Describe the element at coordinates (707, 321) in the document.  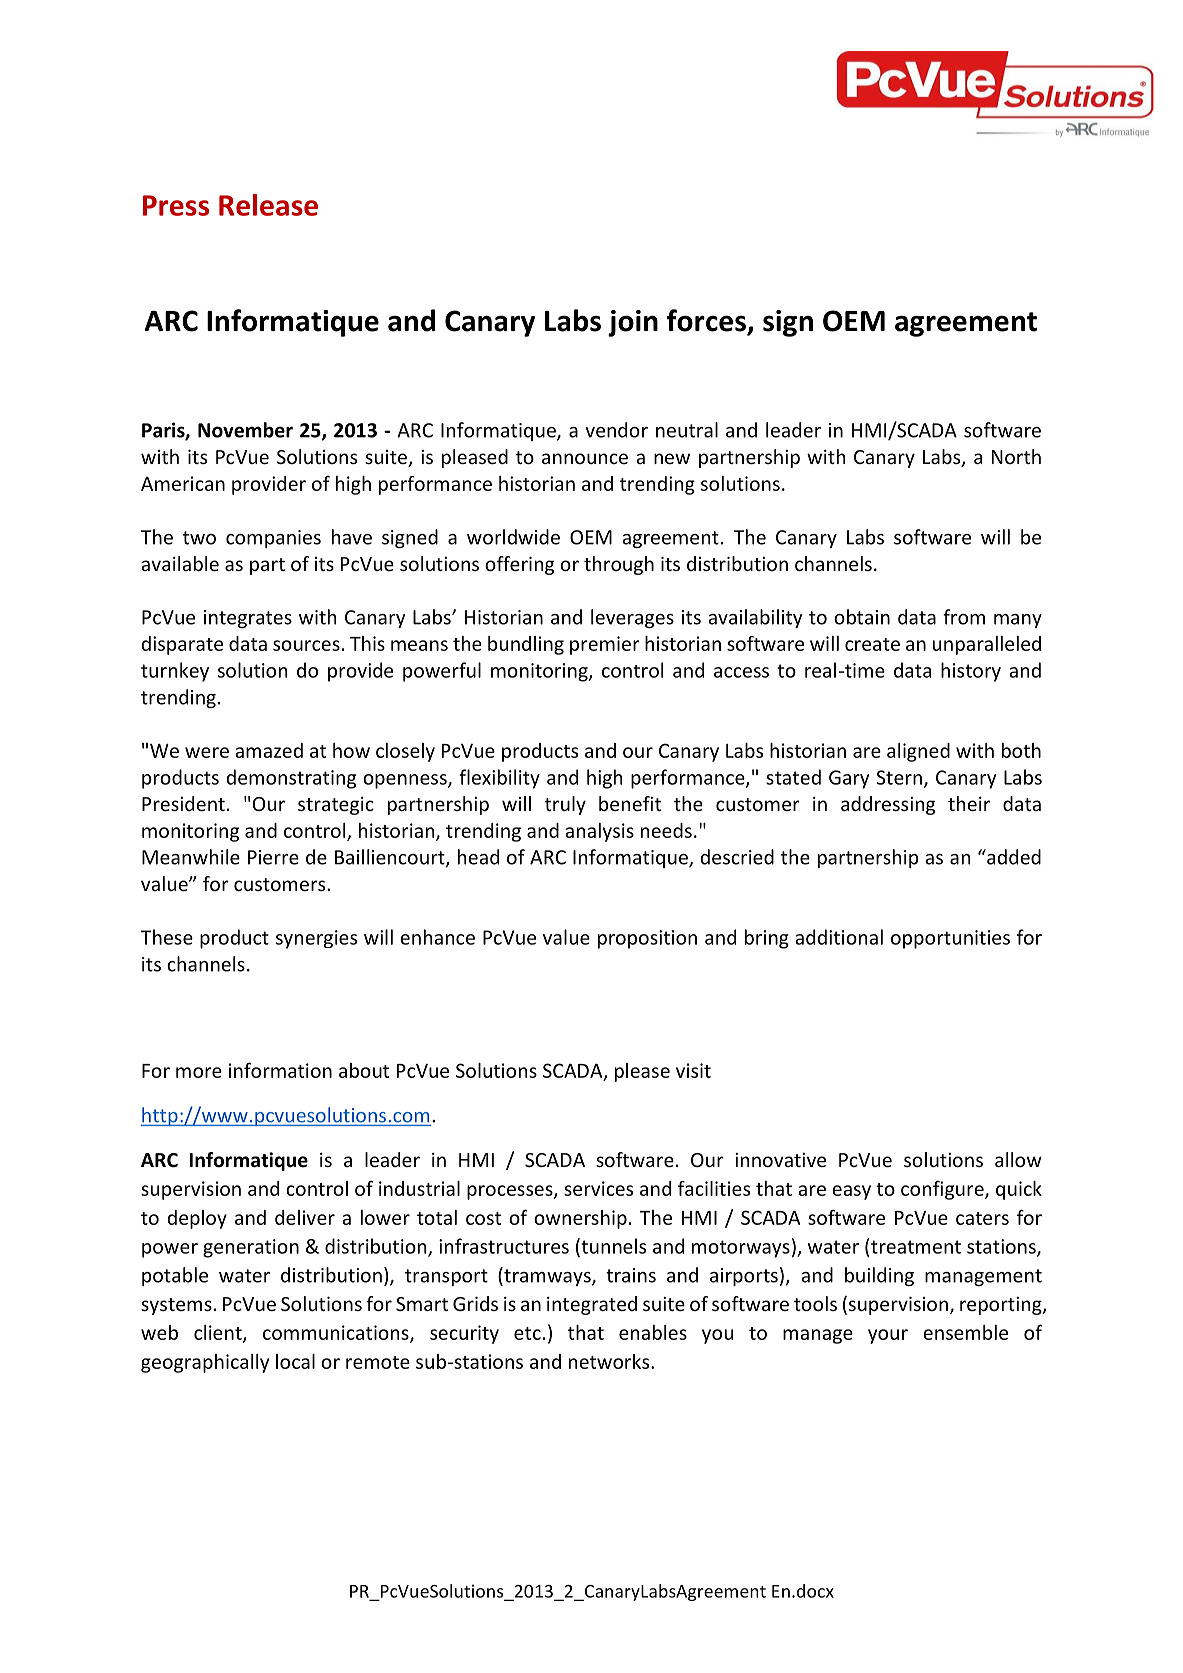
I see `forces` at that location.
